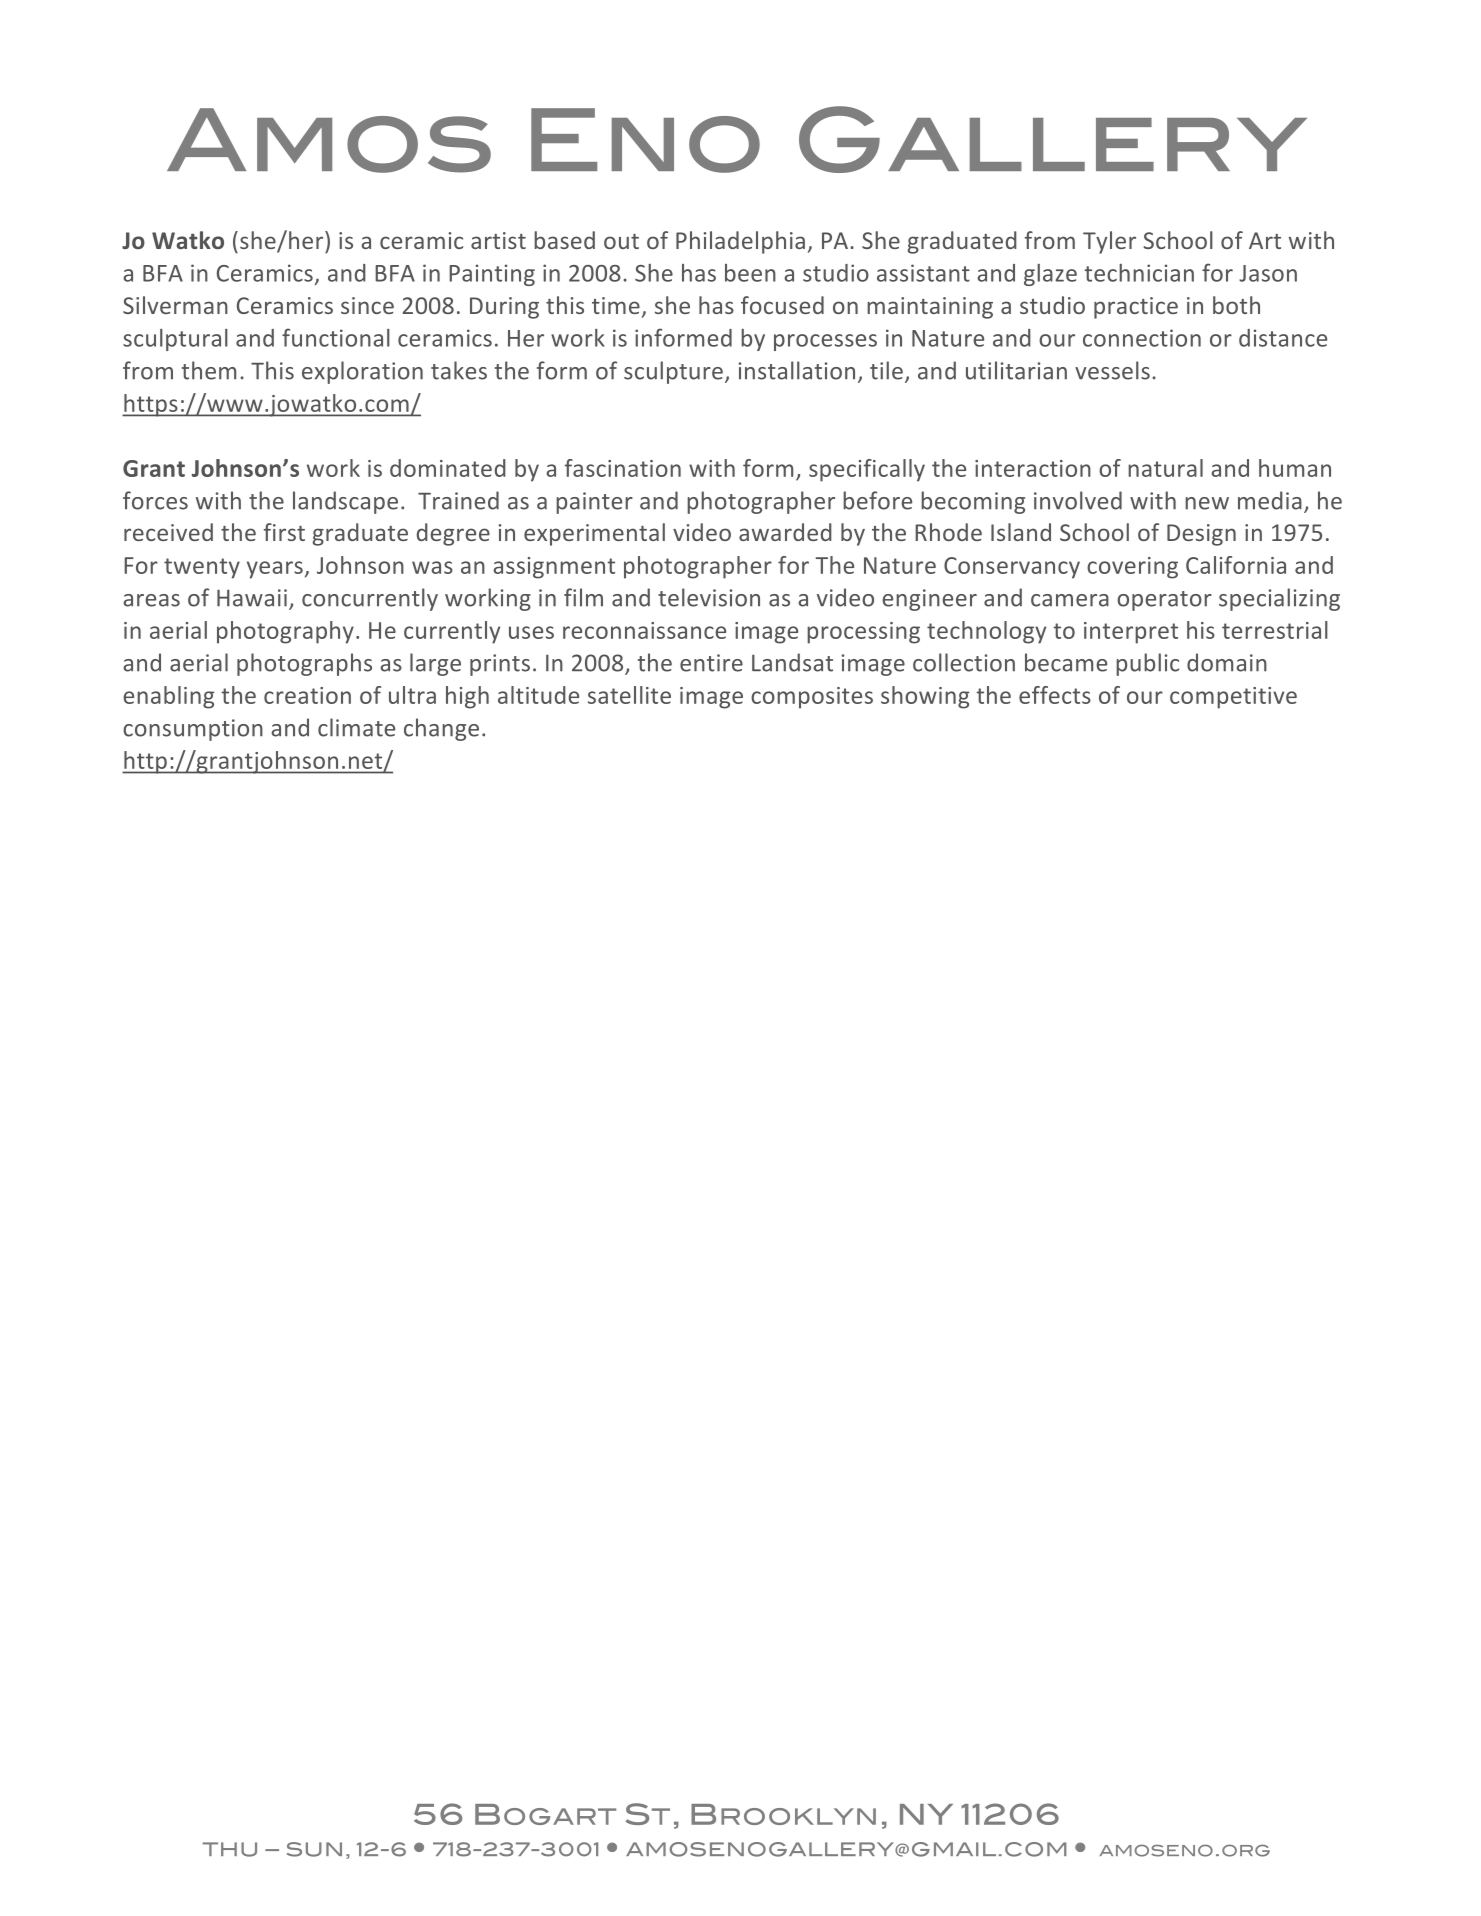 Image resolution: width=1481 pixels, height=1916 pixels. I want to click on technician, so click(1139, 273).
